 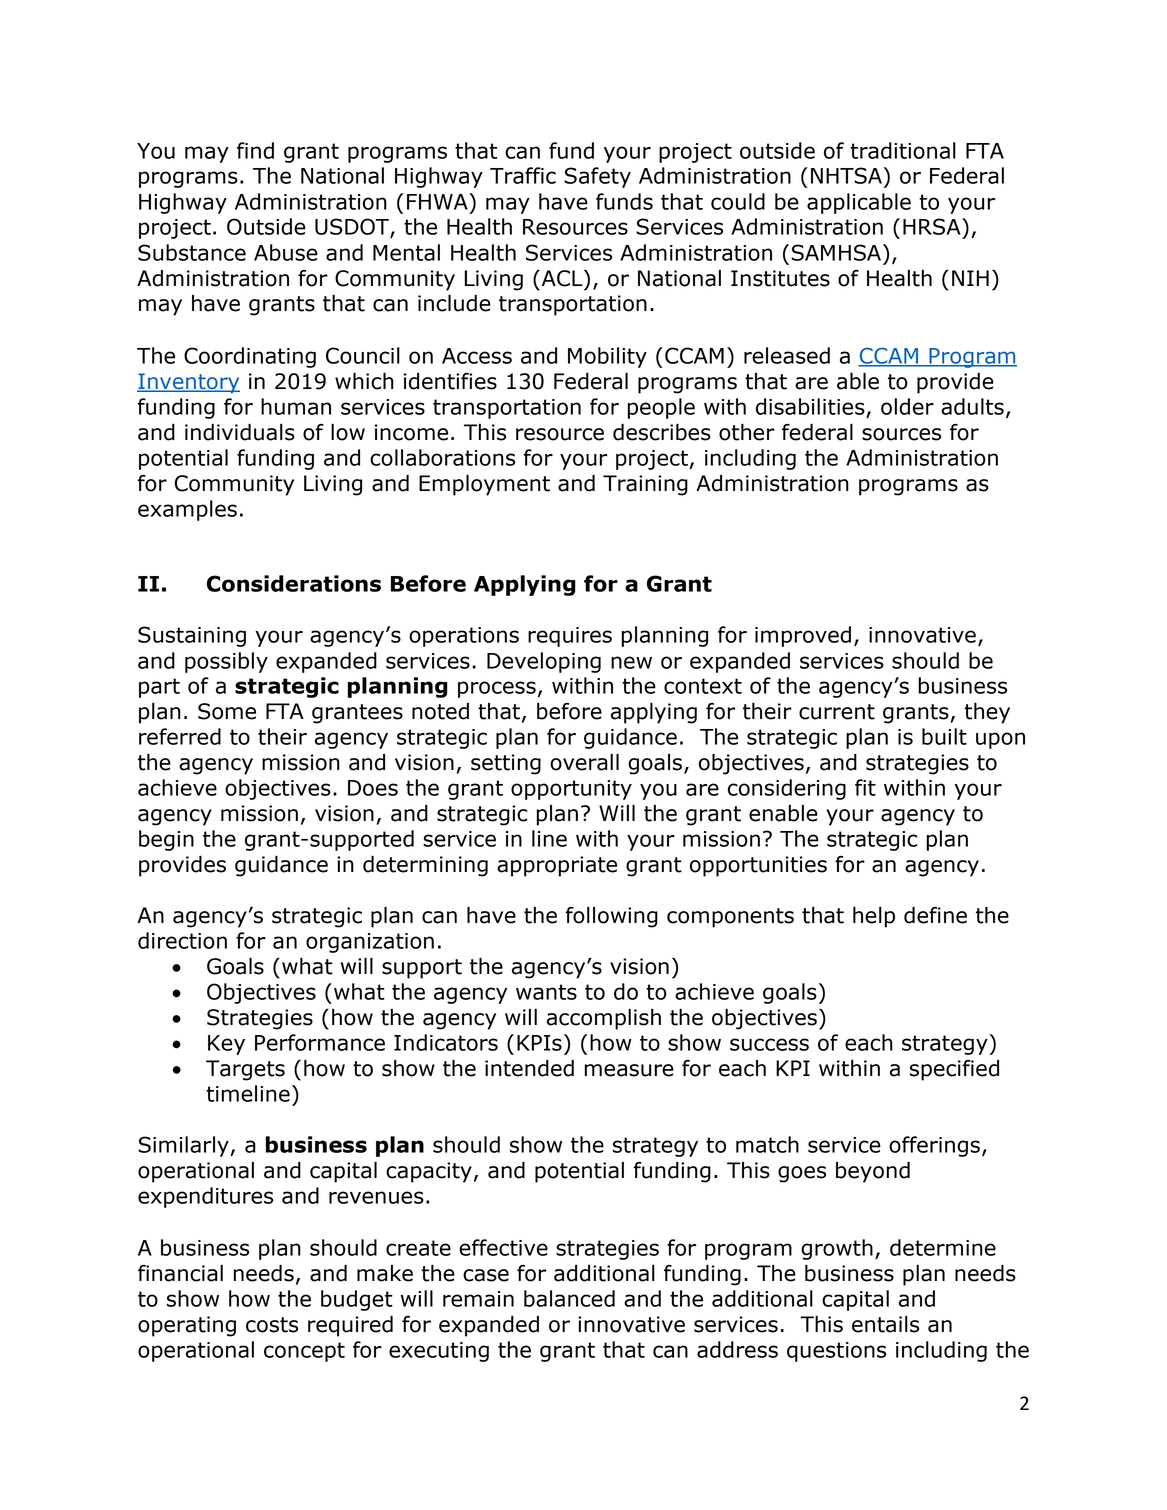 What do you see at coordinates (240, 432) in the screenshot?
I see `individuals` at bounding box center [240, 432].
